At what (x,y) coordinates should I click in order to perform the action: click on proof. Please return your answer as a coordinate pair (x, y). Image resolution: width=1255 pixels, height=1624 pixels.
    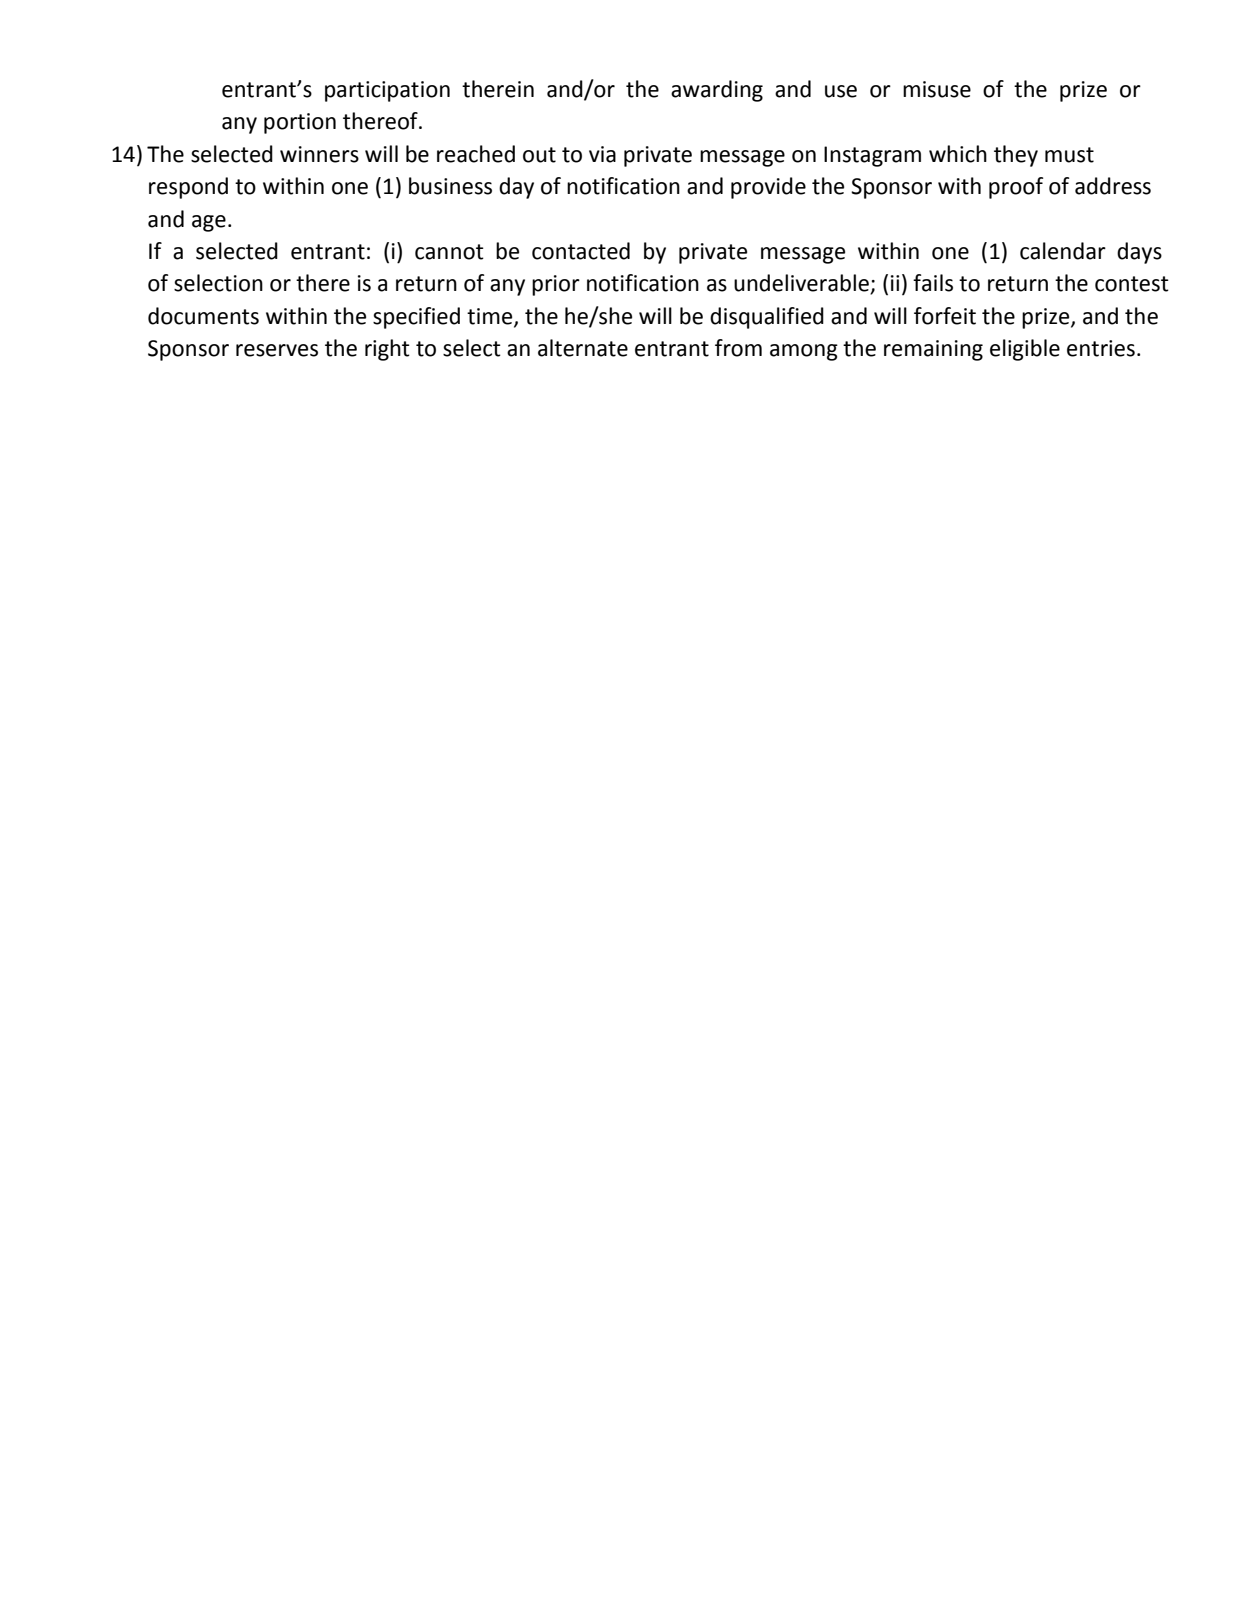
    Looking at the image, I should click on (1016, 188).
